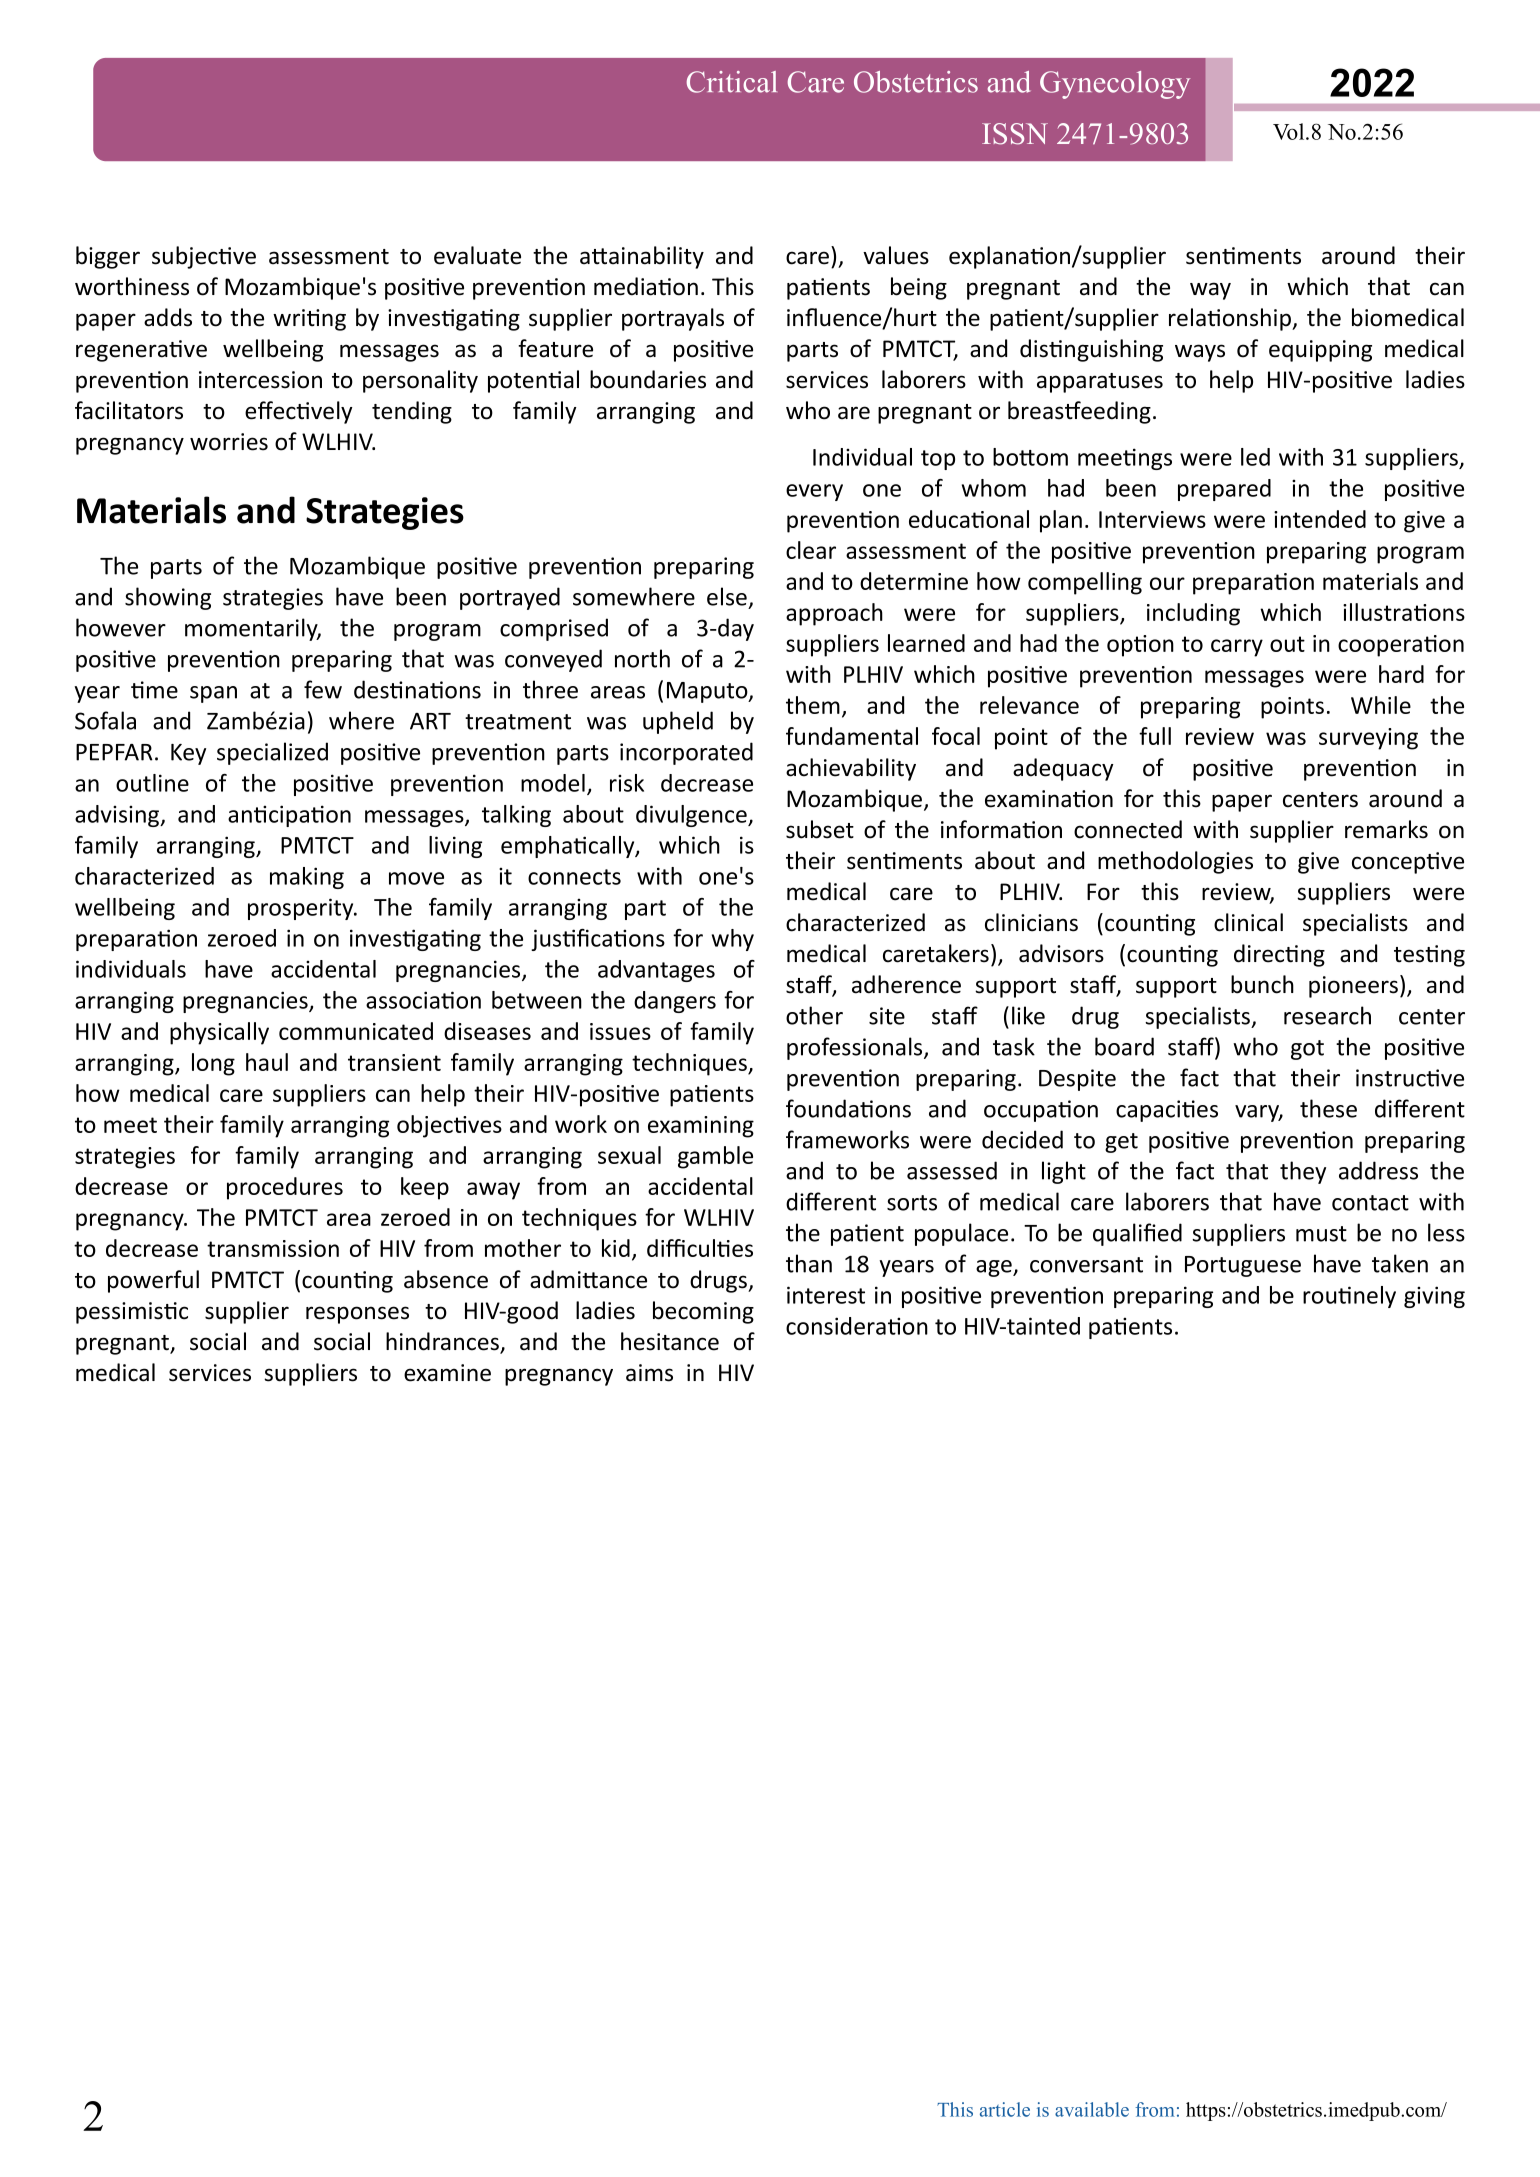 The width and height of the screenshot is (1540, 2177). Describe the element at coordinates (1237, 648) in the screenshot. I see `carry` at that location.
